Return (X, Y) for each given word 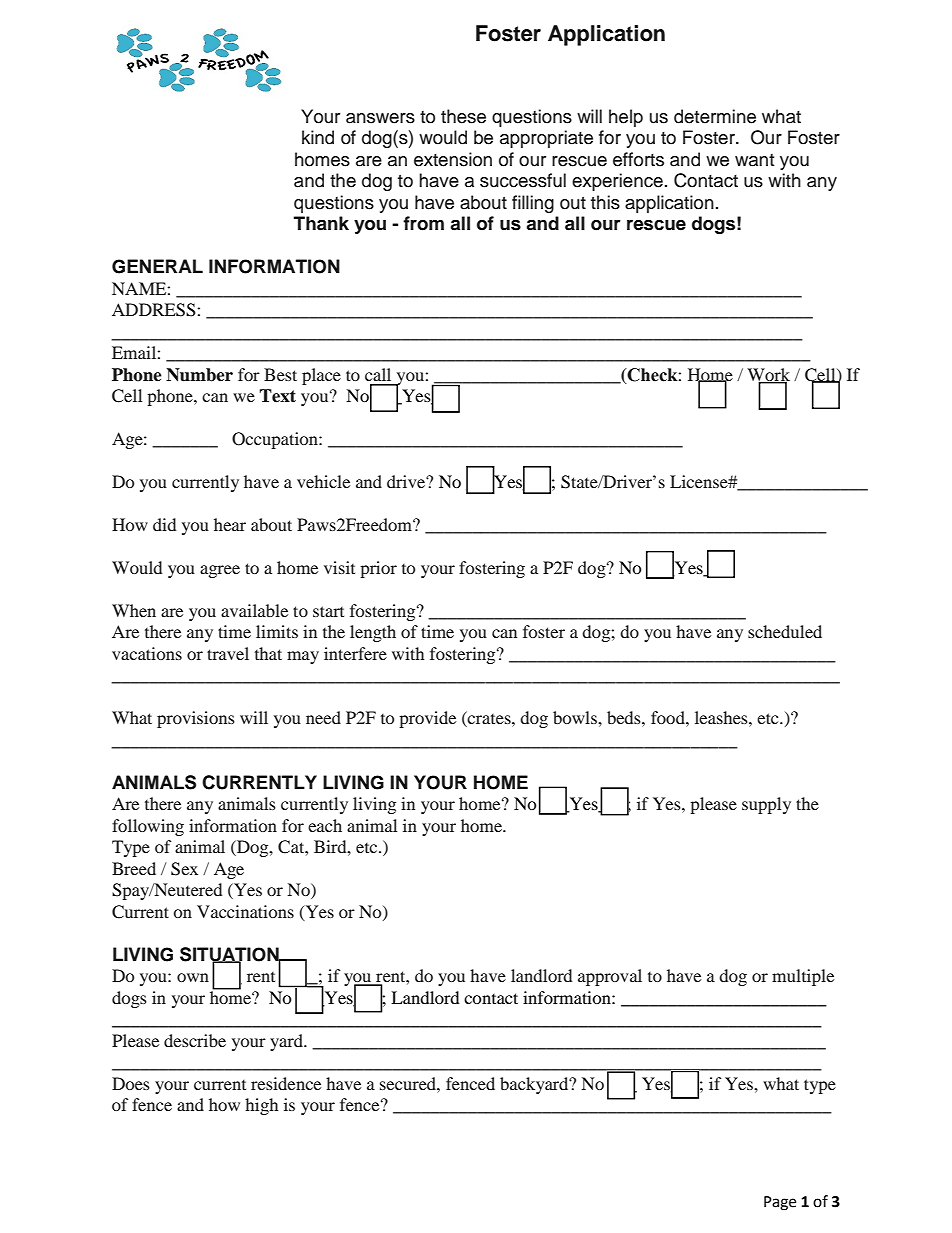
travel (228, 653)
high (261, 1106)
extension (453, 159)
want (754, 160)
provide (427, 719)
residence (286, 1083)
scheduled (785, 631)
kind (318, 137)
